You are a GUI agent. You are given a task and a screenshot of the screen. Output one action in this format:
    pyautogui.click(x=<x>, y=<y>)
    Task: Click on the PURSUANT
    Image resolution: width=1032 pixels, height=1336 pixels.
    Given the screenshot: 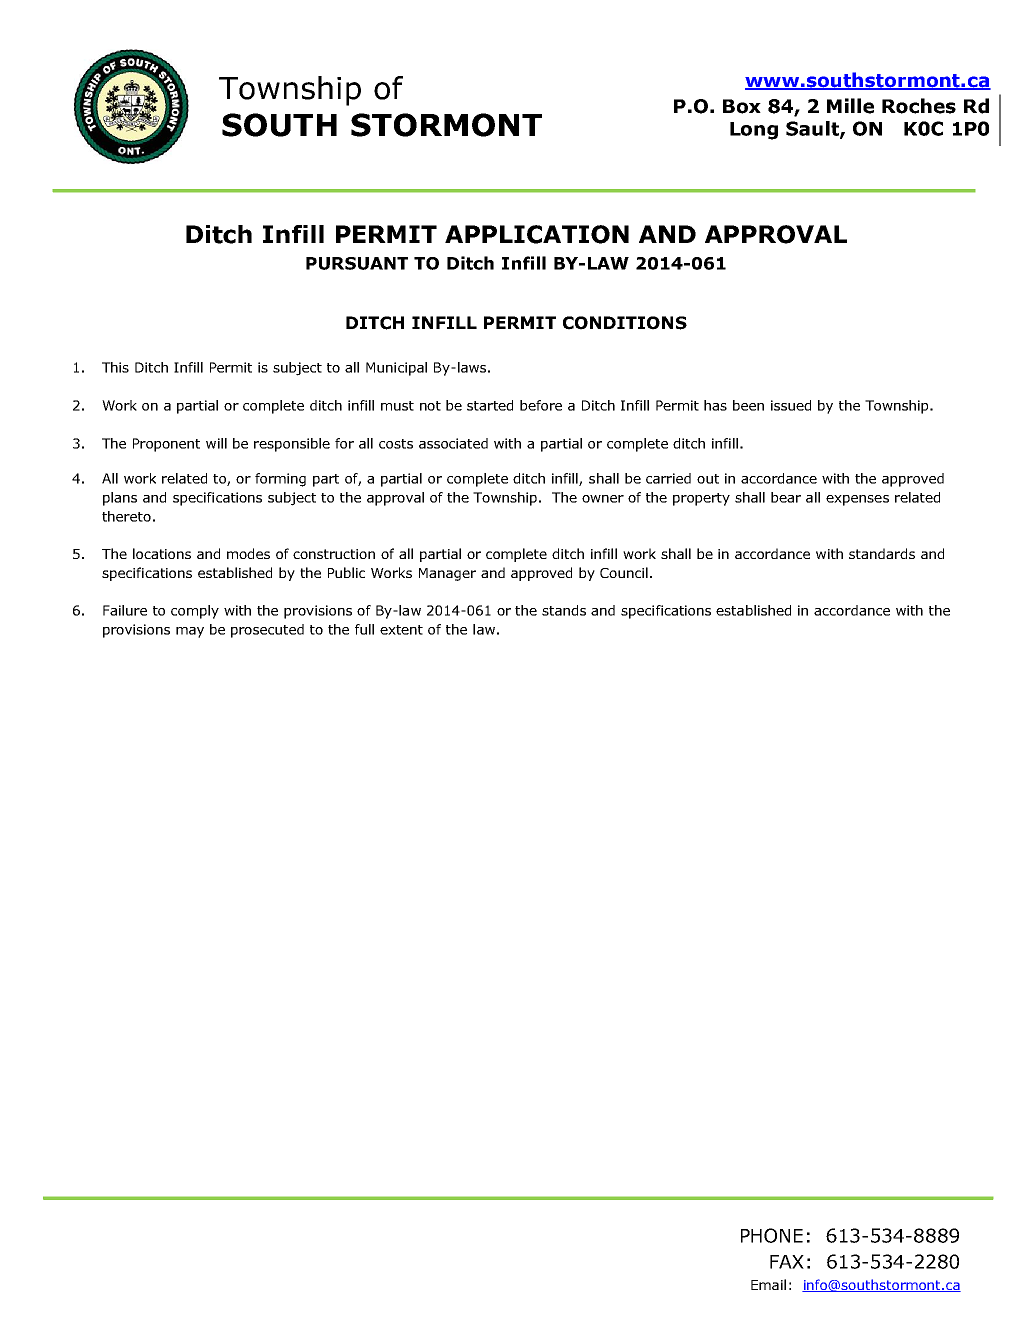 What is the action you would take?
    pyautogui.click(x=357, y=263)
